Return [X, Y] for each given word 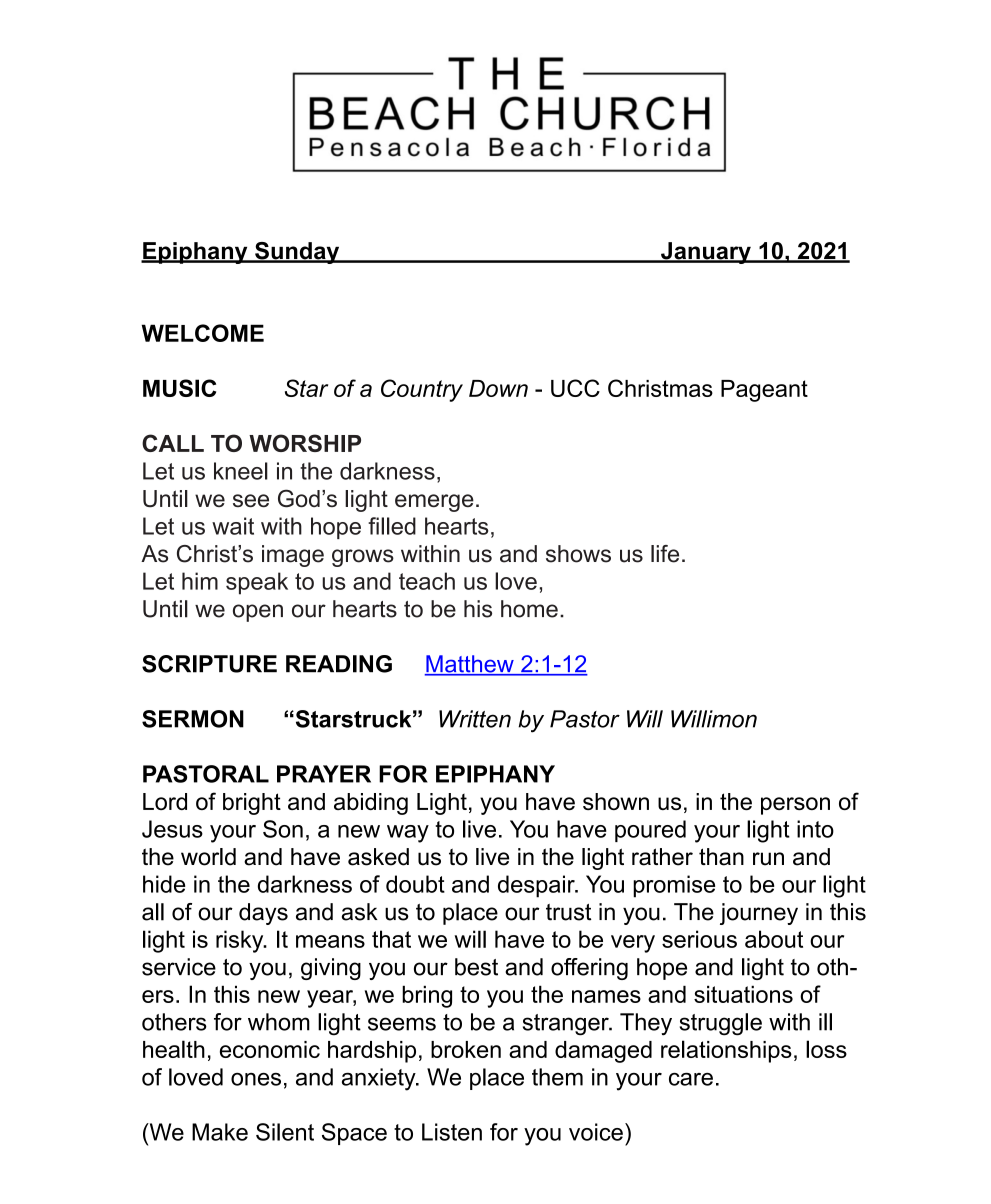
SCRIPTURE [209, 664]
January [706, 253]
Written [475, 719]
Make [220, 1132]
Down [498, 388]
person [795, 806]
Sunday [297, 253]
